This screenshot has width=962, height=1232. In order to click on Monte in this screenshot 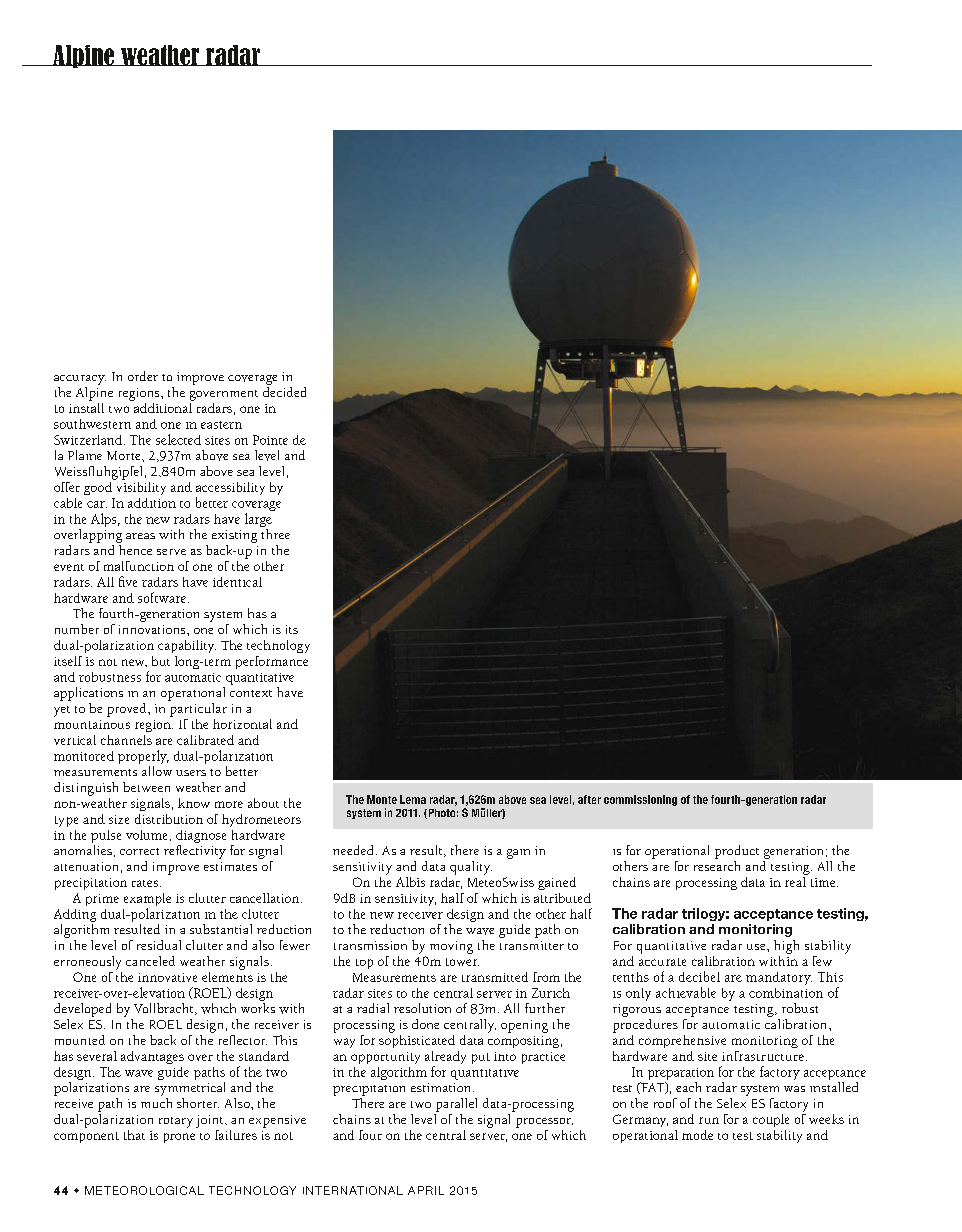, I will do `click(382, 799)`.
